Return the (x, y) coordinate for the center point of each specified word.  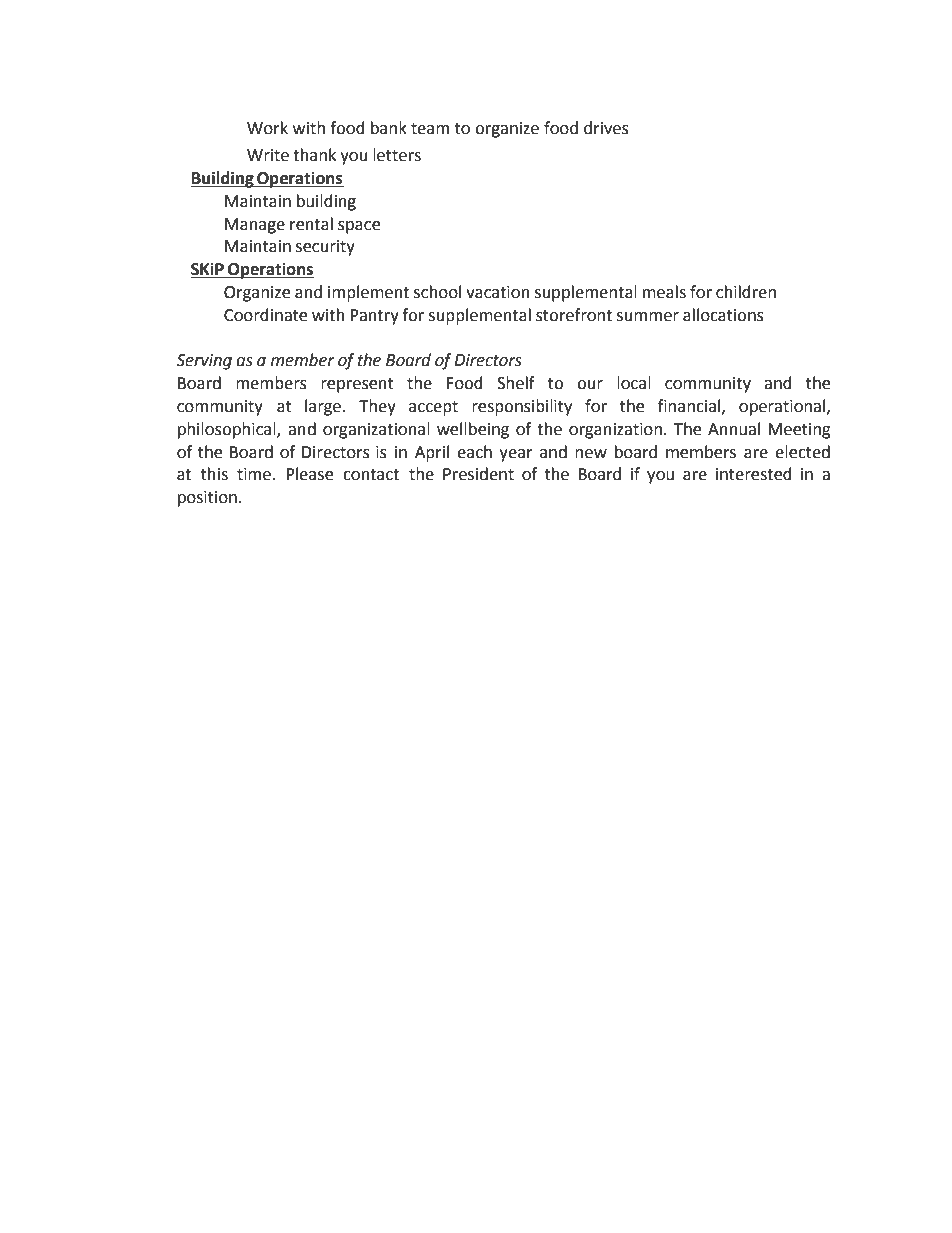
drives (606, 128)
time (254, 474)
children (746, 292)
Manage (255, 226)
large (324, 407)
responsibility (522, 407)
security (325, 248)
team (430, 129)
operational (783, 407)
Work (267, 128)
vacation (498, 292)
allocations (723, 315)
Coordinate (265, 315)
